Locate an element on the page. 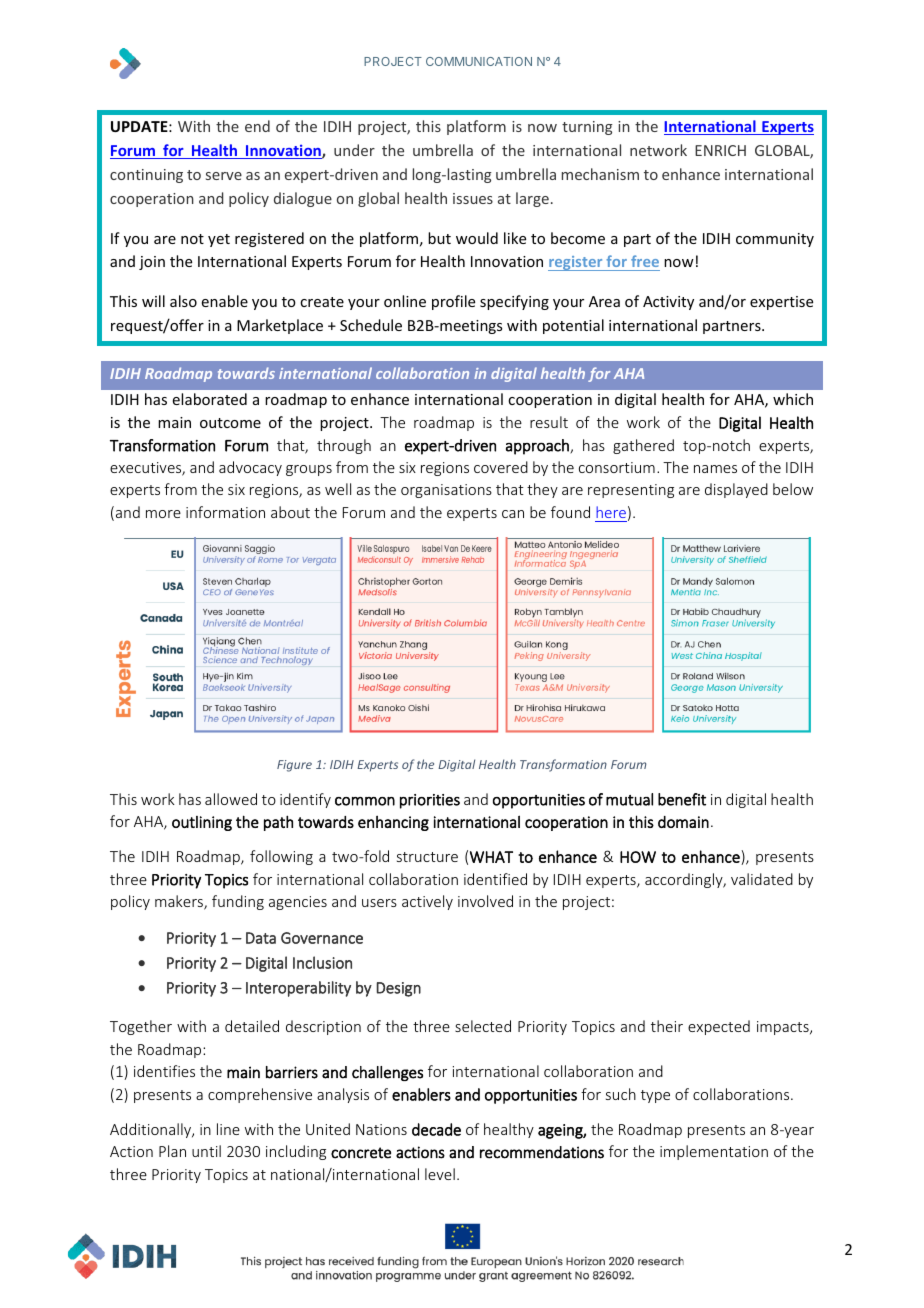 The image size is (924, 1308). serve is located at coordinates (224, 176).
